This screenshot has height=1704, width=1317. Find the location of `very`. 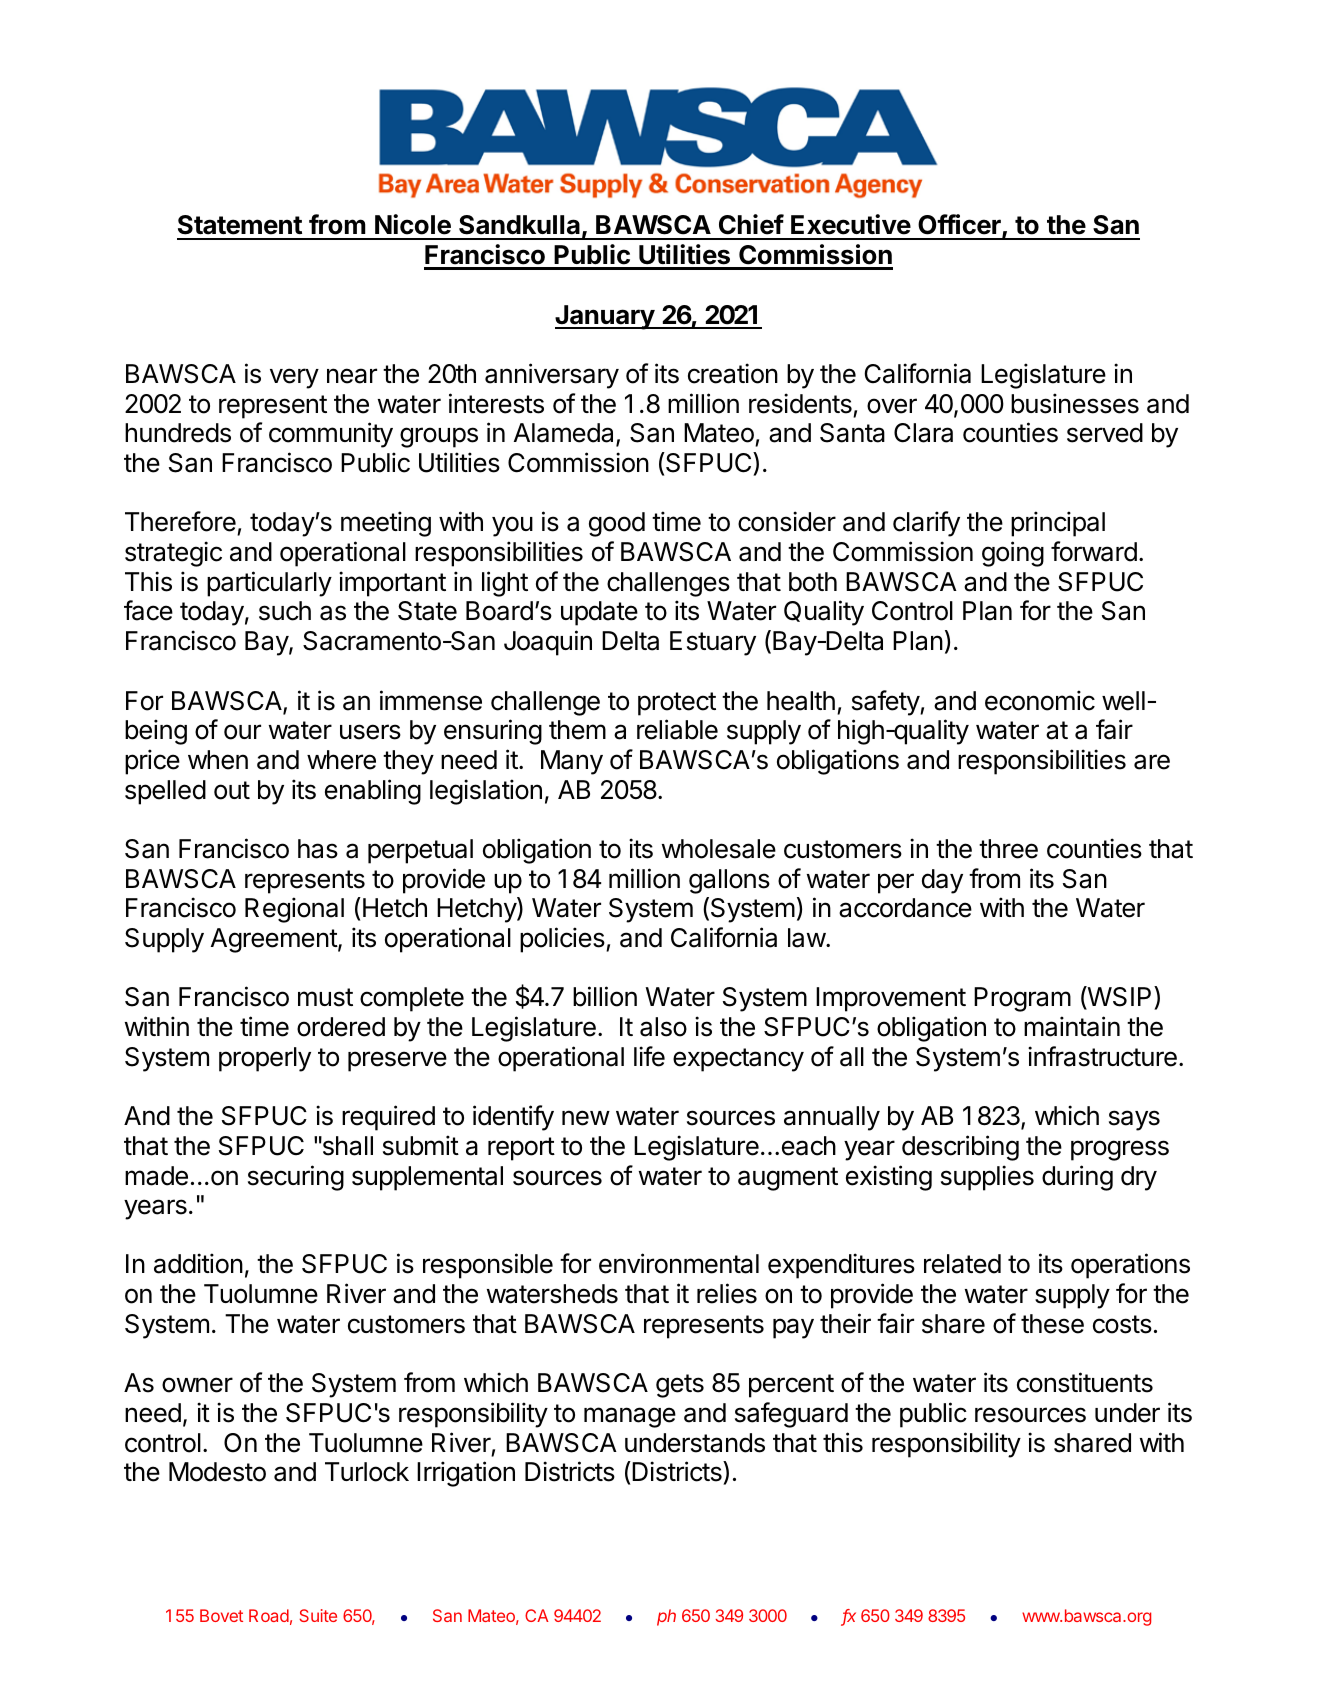

very is located at coordinates (294, 378).
